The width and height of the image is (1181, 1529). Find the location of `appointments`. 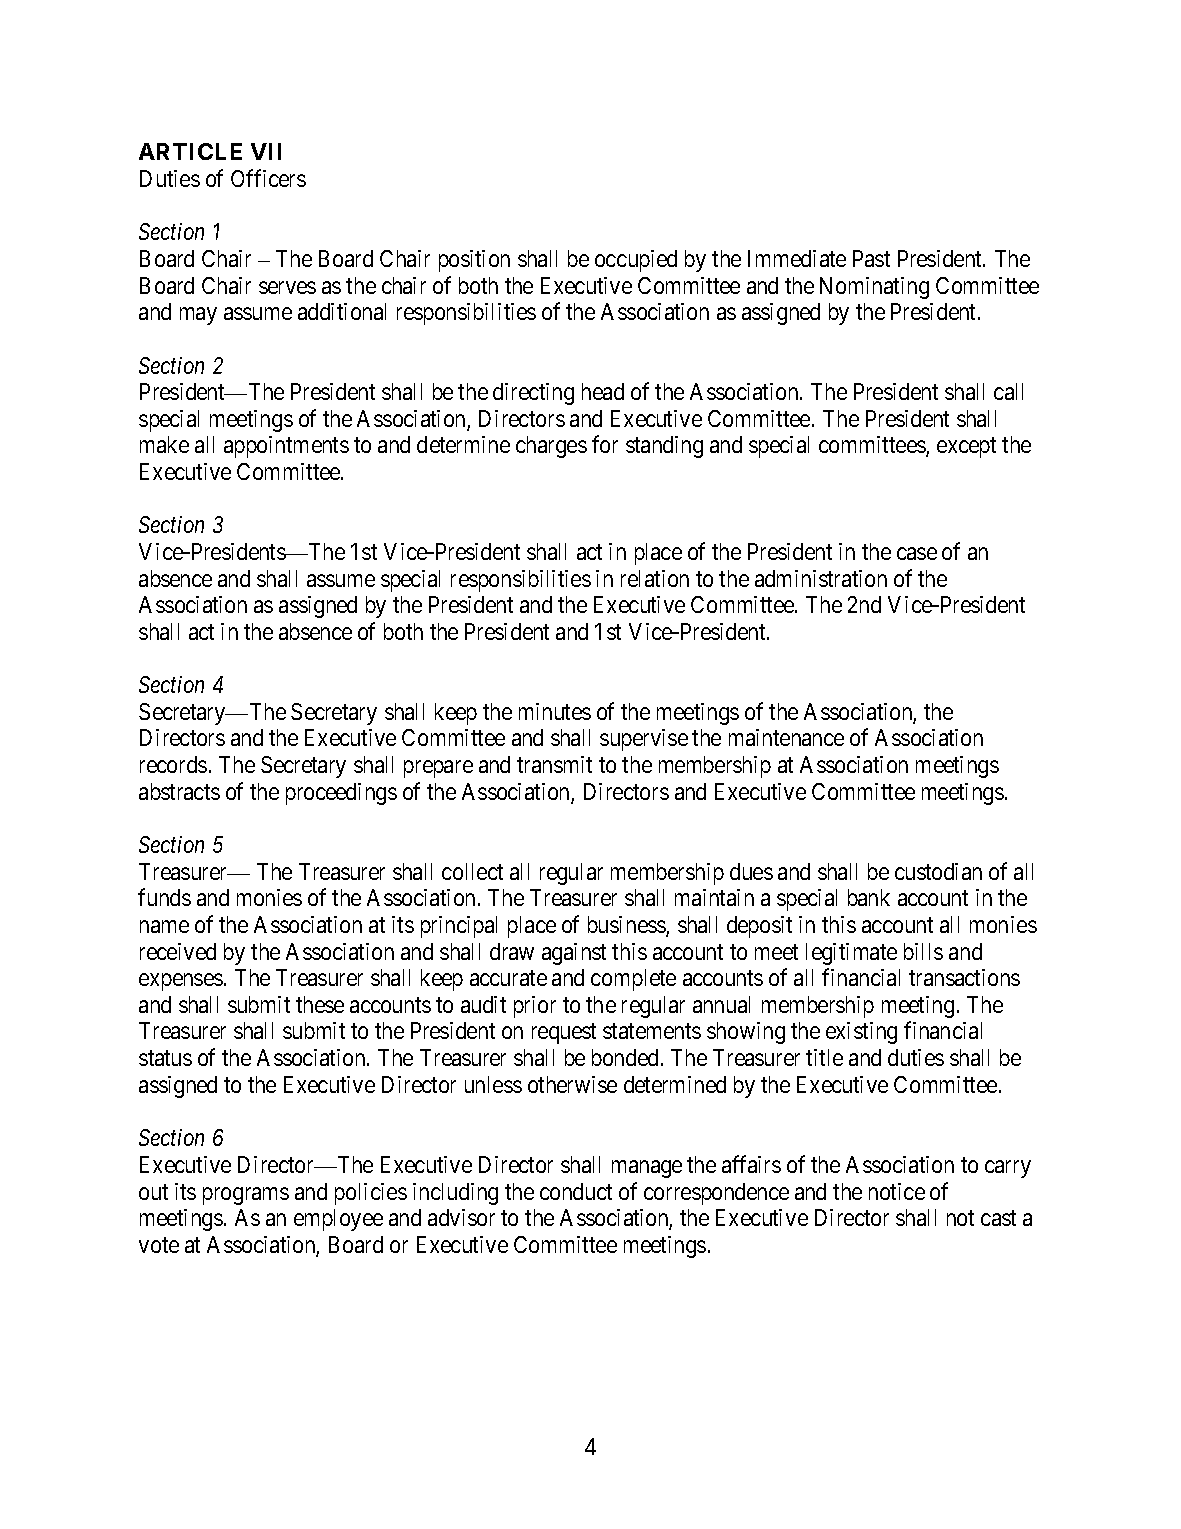

appointments is located at coordinates (286, 447).
